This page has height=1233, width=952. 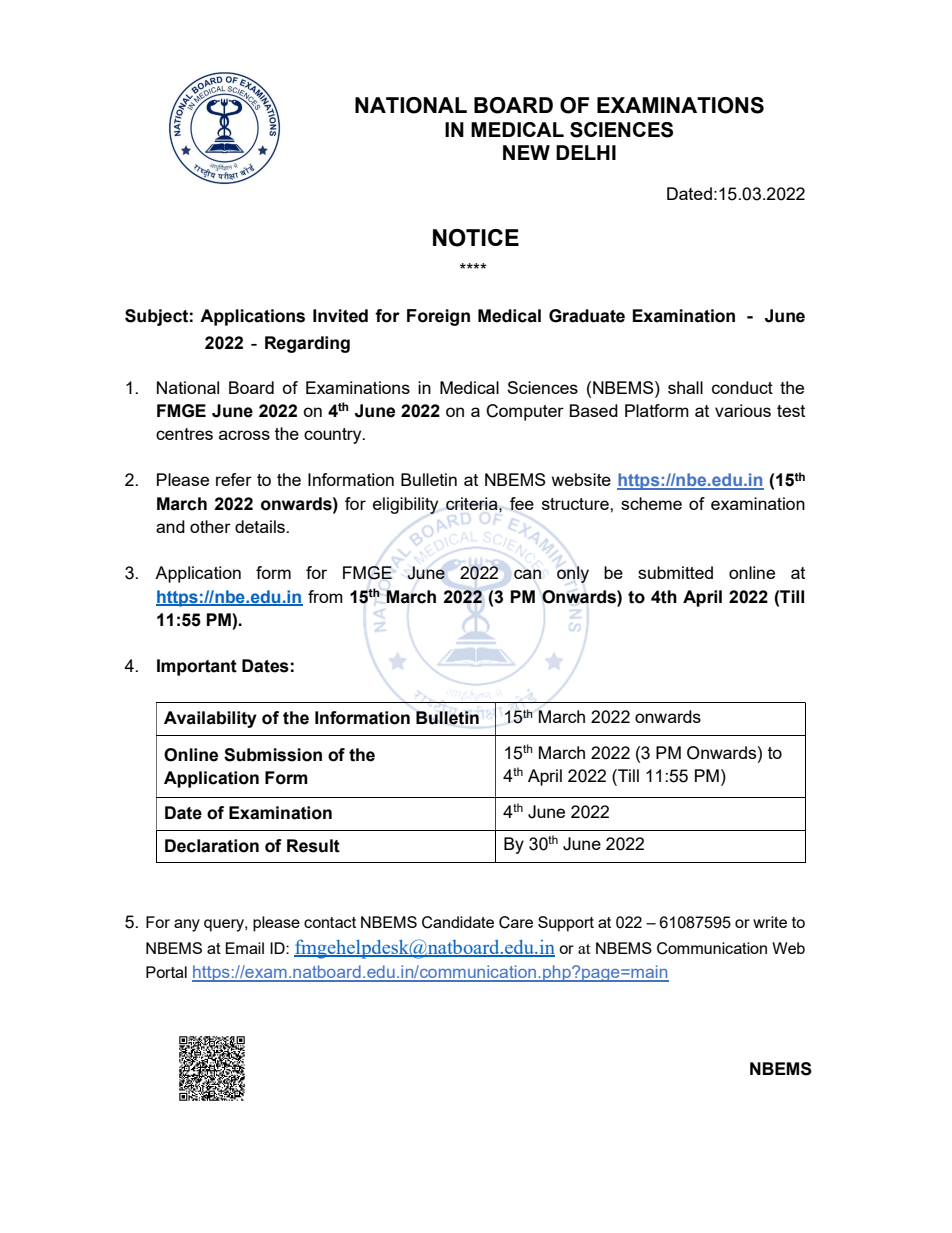 I want to click on Email, so click(x=245, y=948).
